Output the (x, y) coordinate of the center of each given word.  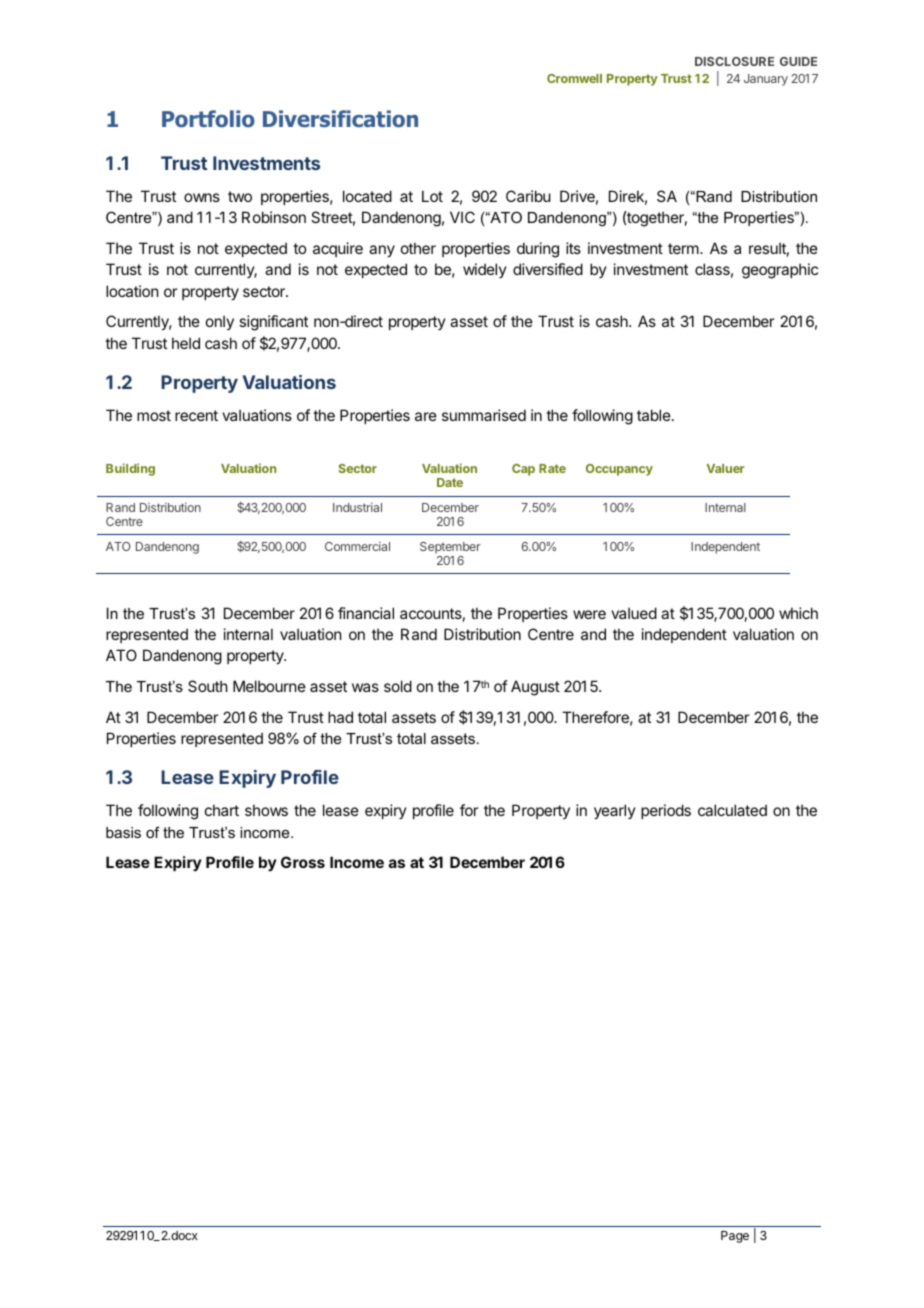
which (798, 613)
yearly (615, 811)
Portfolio (208, 119)
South (208, 686)
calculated (732, 810)
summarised (484, 415)
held (186, 343)
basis (123, 832)
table (654, 415)
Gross (303, 862)
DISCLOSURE (734, 61)
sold (398, 686)
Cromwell (574, 78)
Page (735, 1237)
